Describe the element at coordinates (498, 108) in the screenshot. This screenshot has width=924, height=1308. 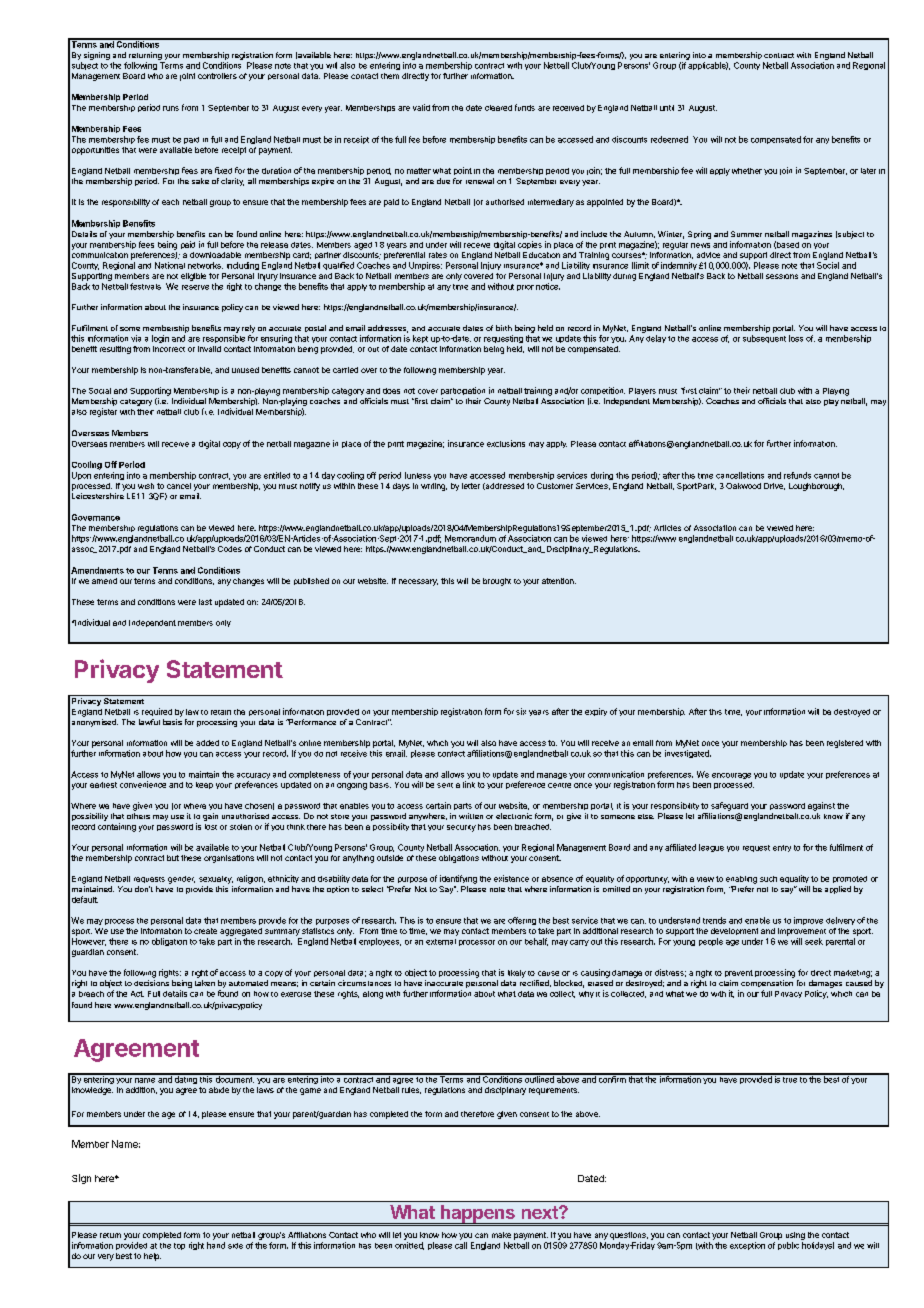
I see `cleared` at that location.
